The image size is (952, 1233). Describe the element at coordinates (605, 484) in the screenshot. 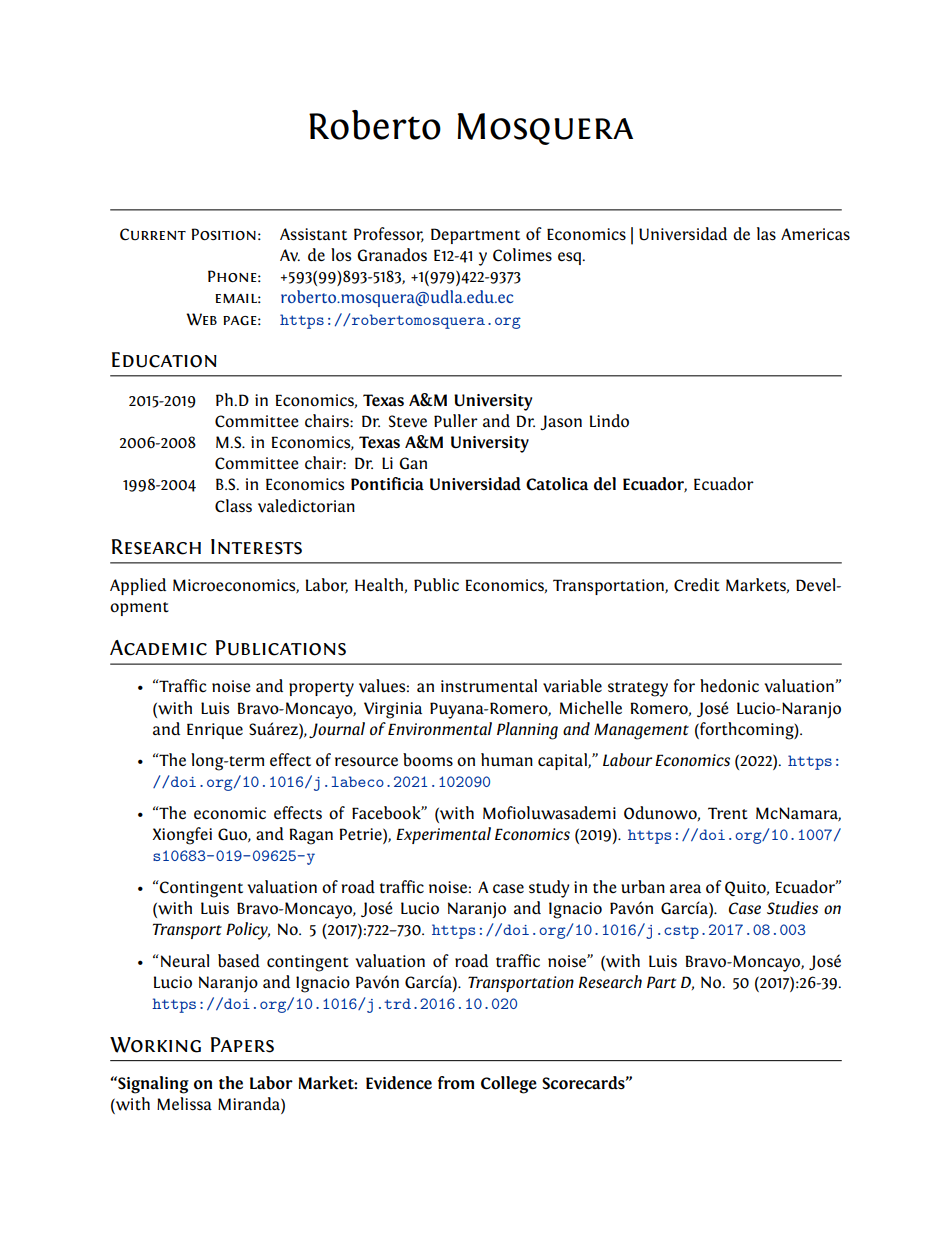

I see `del` at that location.
